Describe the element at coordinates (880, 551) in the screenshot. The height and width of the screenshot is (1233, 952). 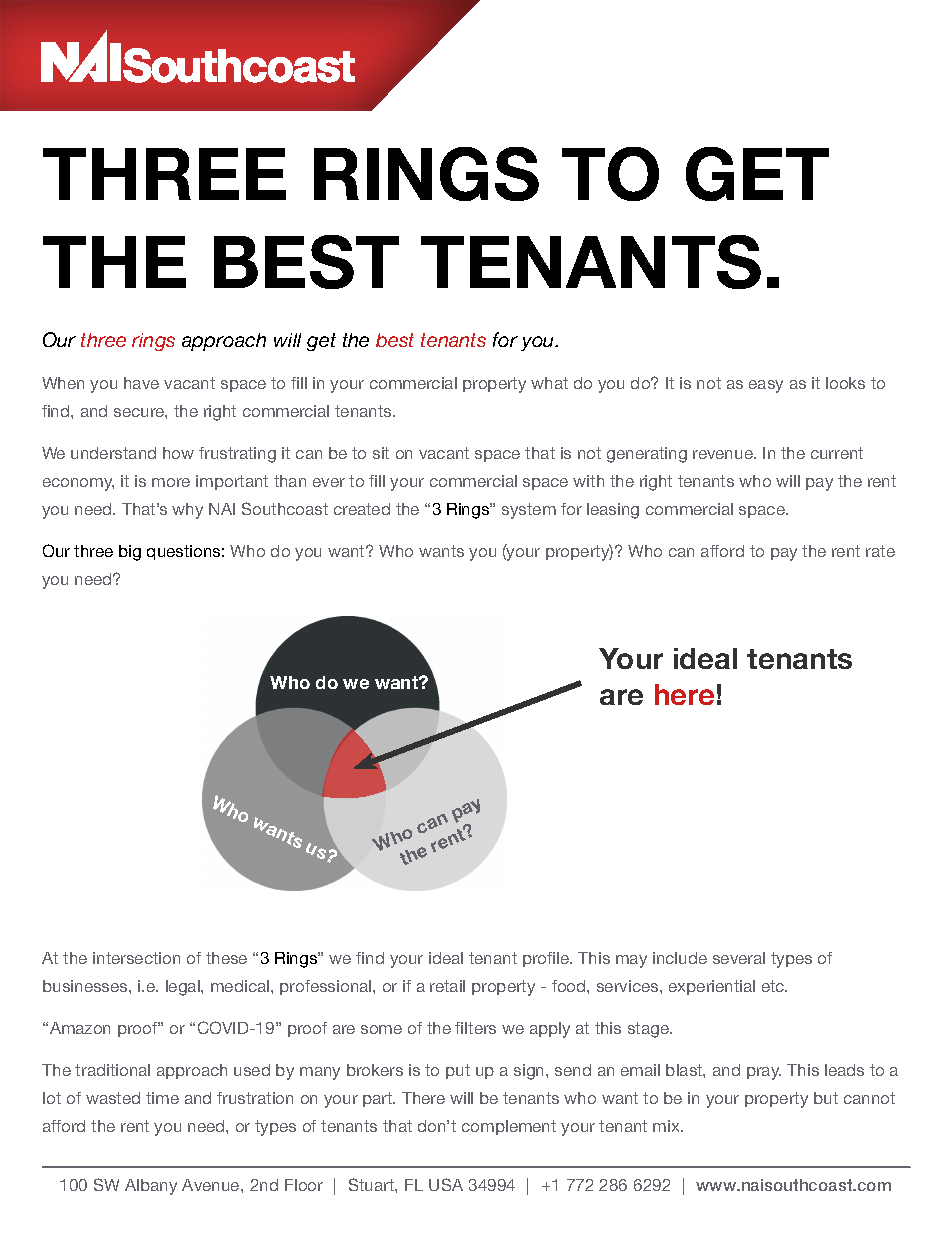
I see `rate` at that location.
